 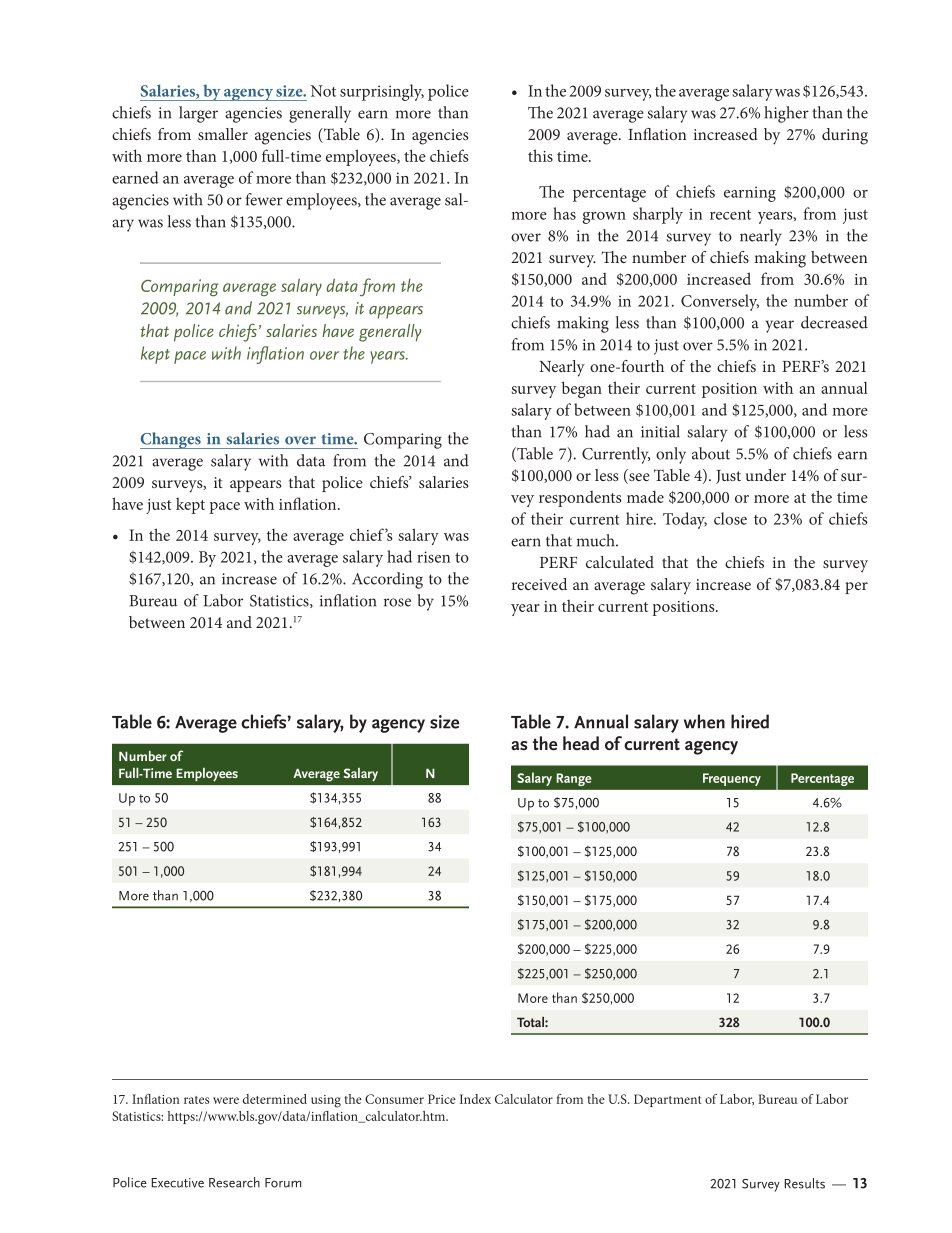 What do you see at coordinates (475, 1099) in the document?
I see `Index` at bounding box center [475, 1099].
